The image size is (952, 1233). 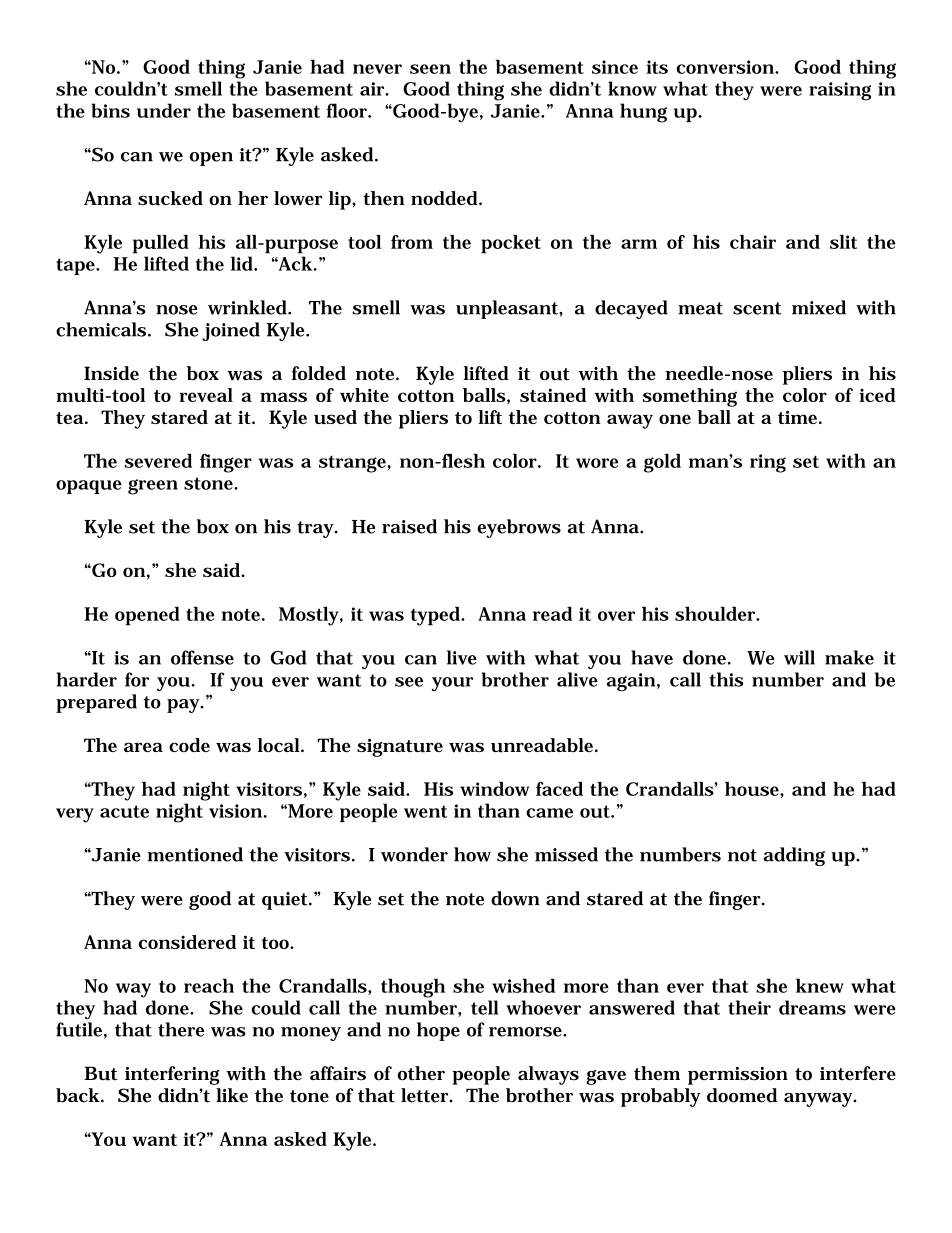 I want to click on hope, so click(x=438, y=1031).
